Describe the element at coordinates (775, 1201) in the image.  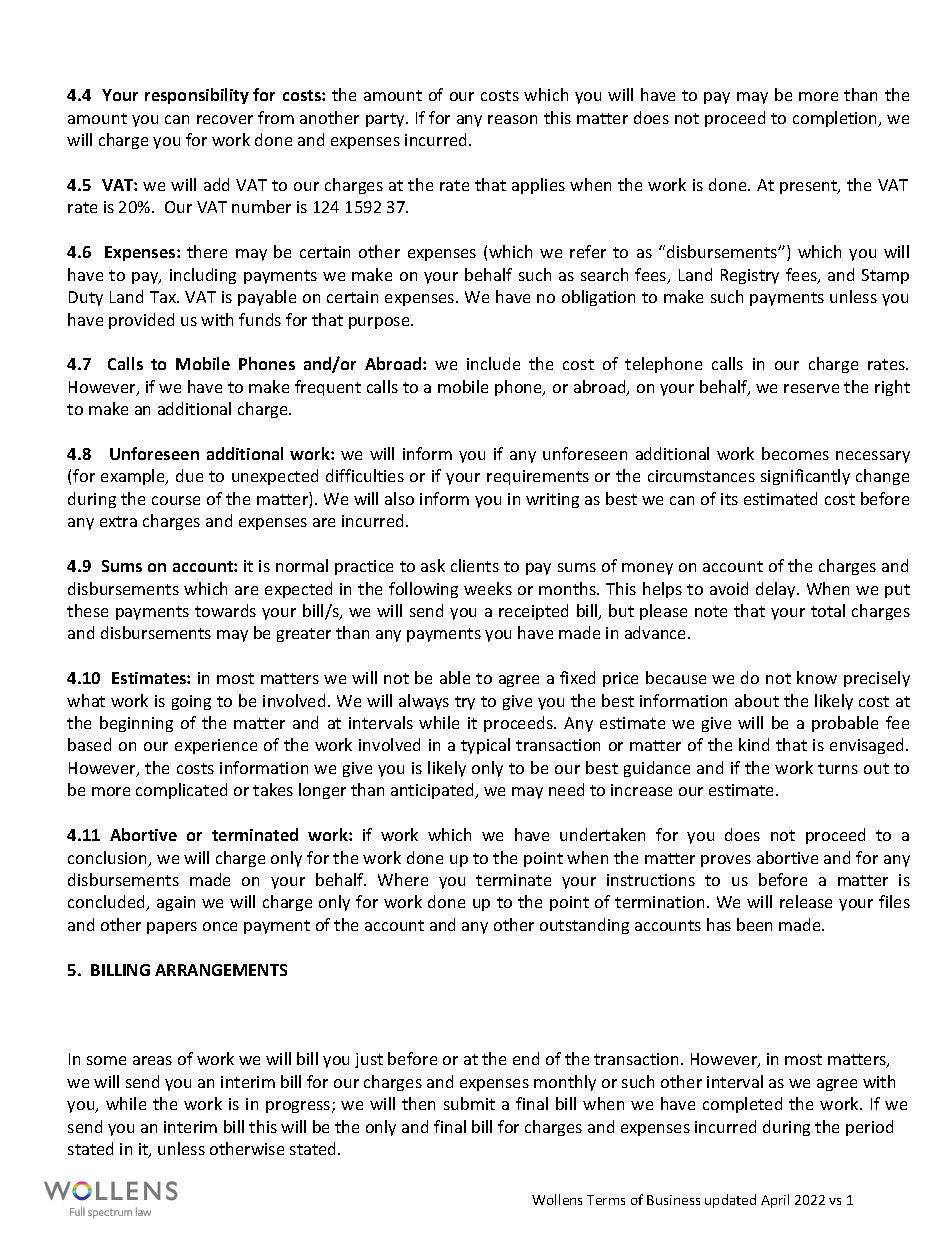
I see `April` at that location.
